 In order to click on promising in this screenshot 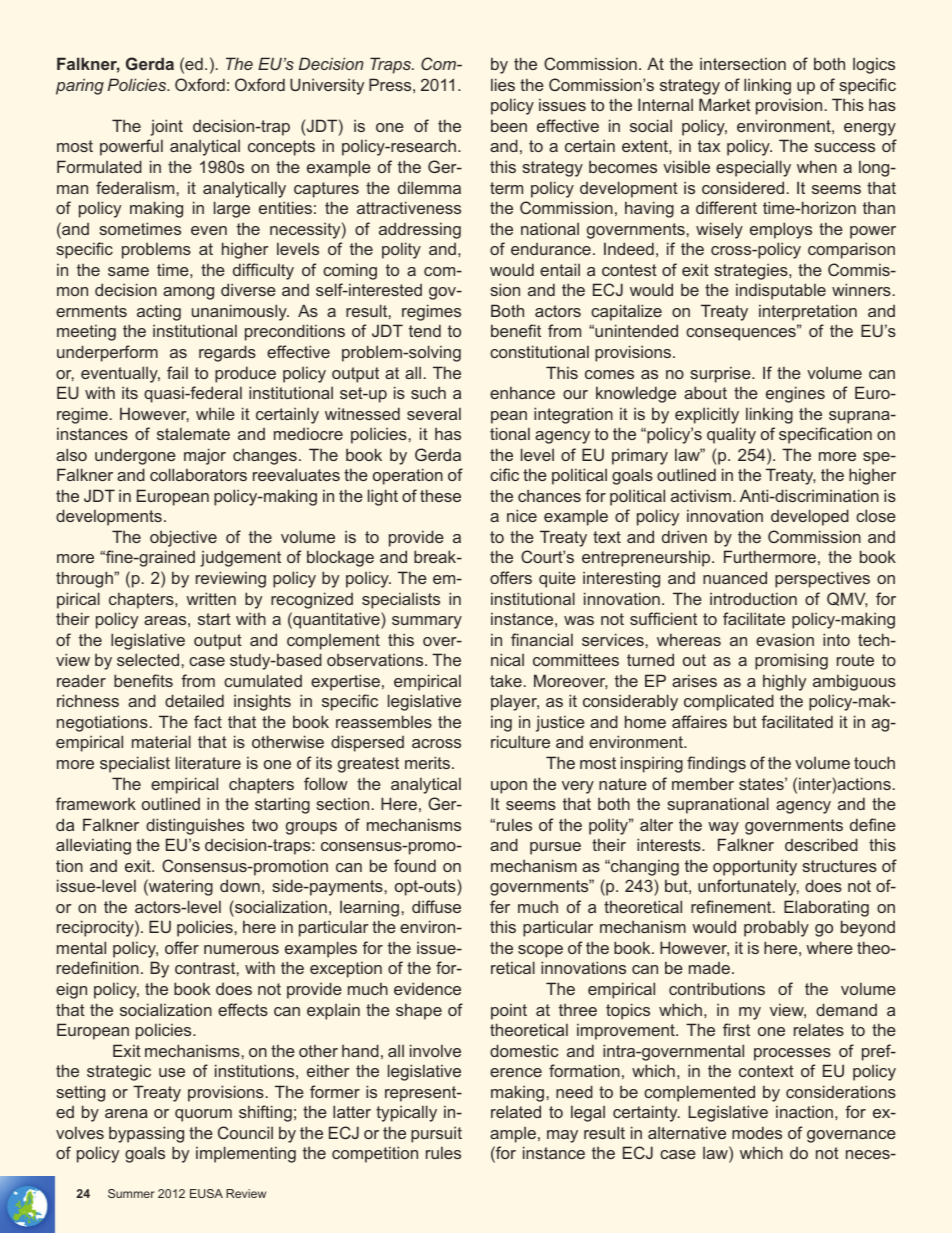, I will do `click(791, 661)`.
